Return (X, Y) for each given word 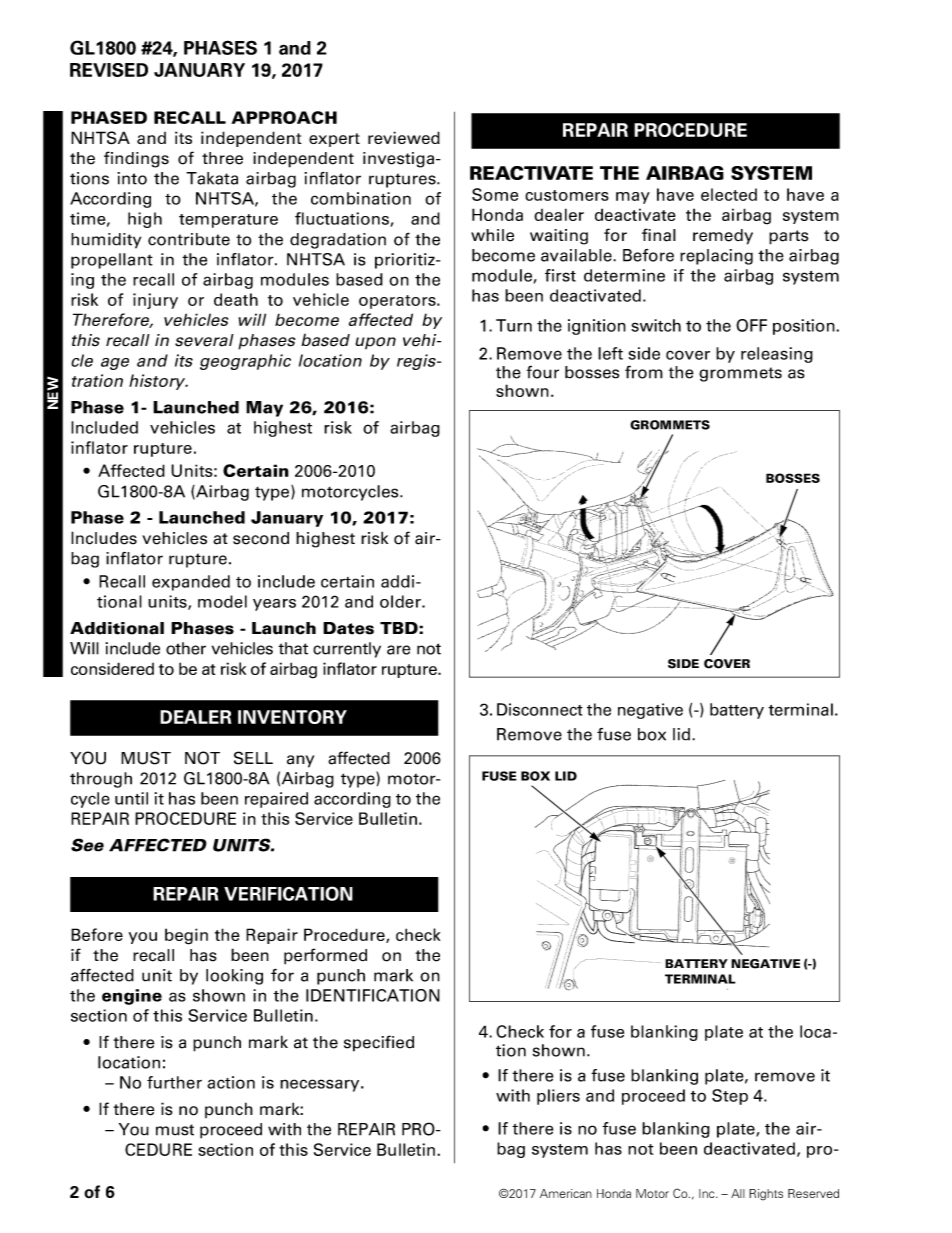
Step (730, 1097)
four (543, 372)
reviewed (404, 137)
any (300, 761)
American (566, 1193)
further (174, 1082)
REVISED (109, 70)
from (644, 372)
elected (729, 194)
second (261, 538)
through (101, 780)
